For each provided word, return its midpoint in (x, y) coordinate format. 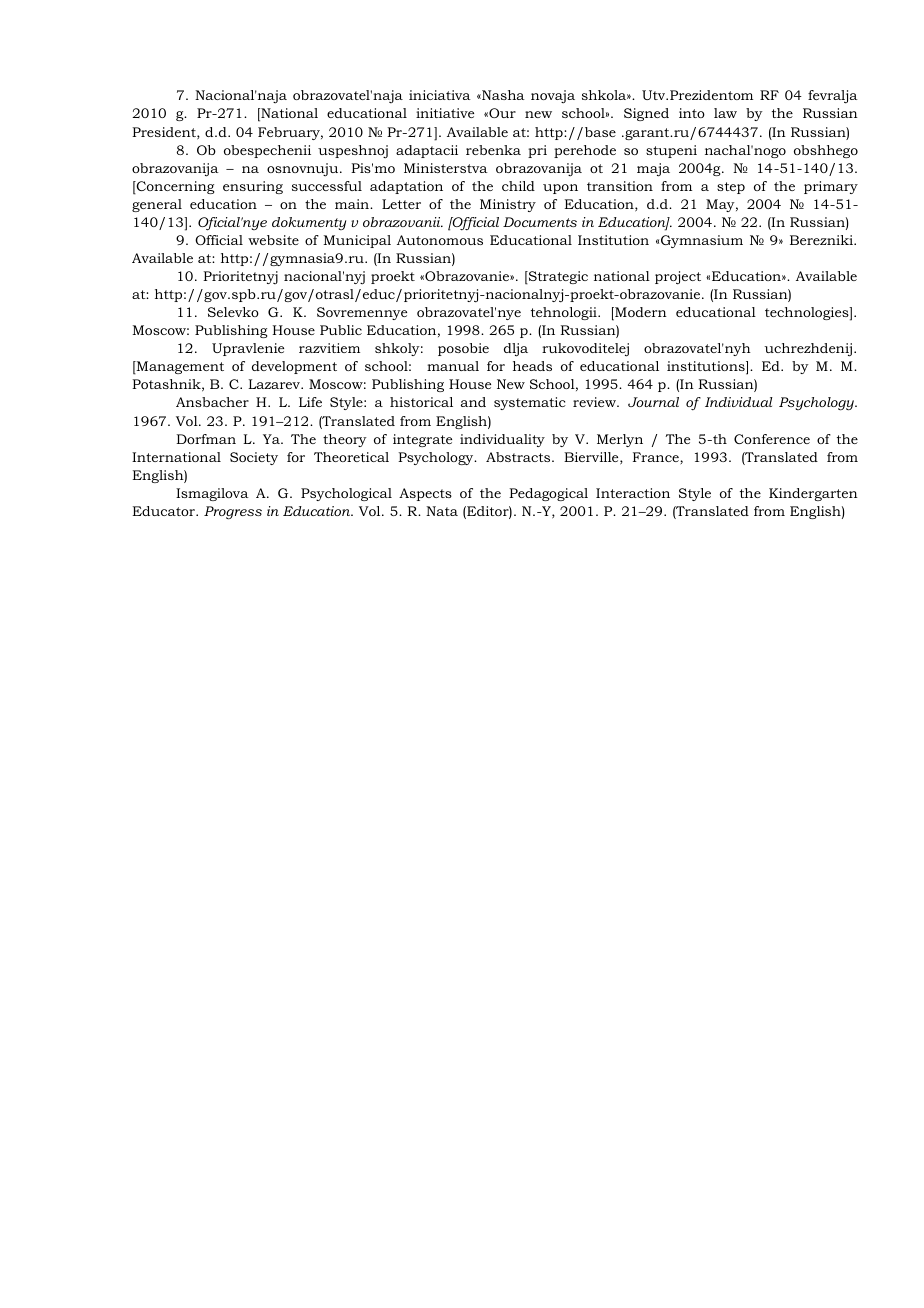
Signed (646, 114)
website (273, 240)
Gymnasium (702, 241)
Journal (653, 402)
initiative (445, 113)
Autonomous (440, 240)
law (725, 113)
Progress (233, 513)
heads (532, 366)
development (294, 367)
